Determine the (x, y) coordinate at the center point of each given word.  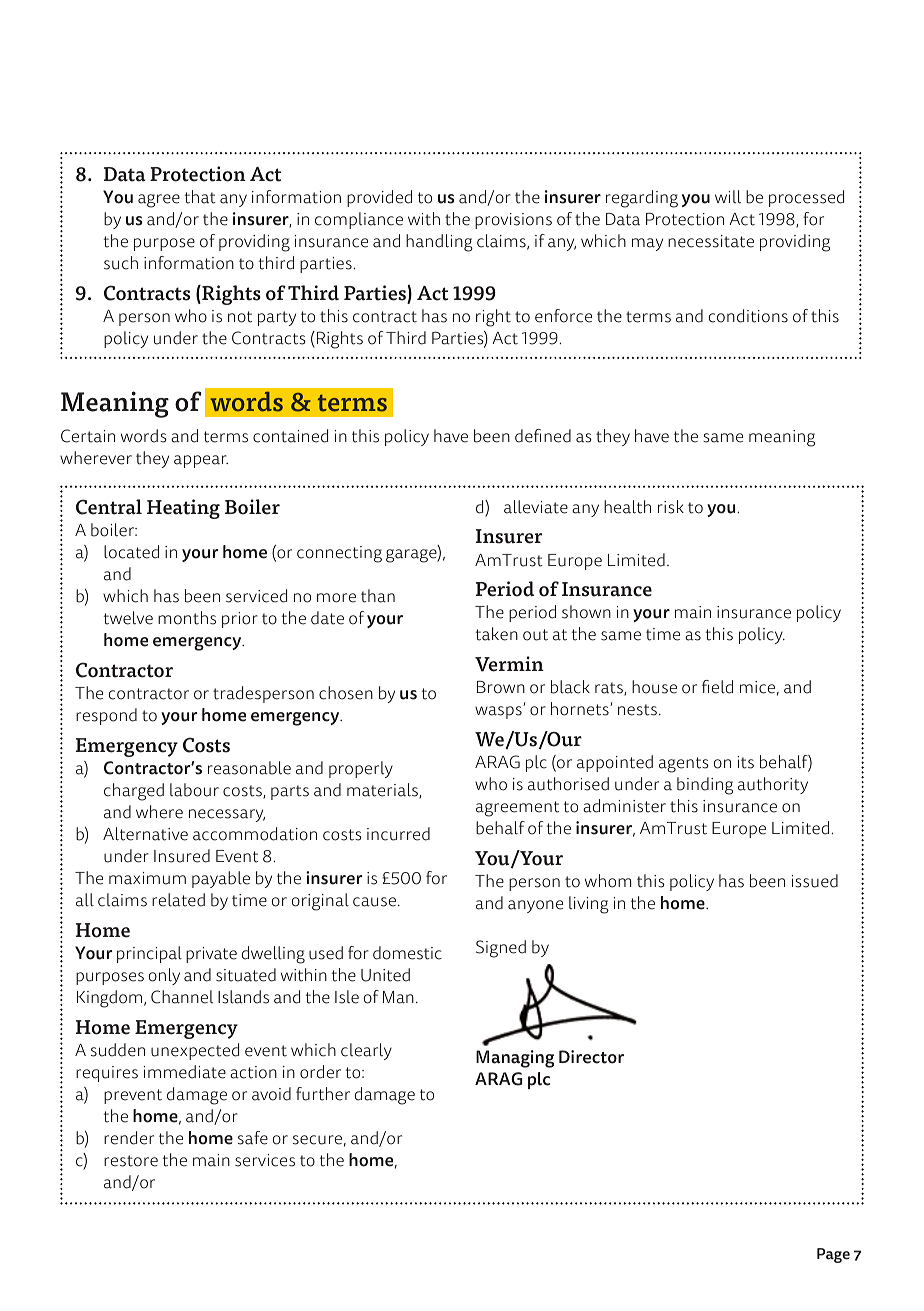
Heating (183, 509)
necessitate (711, 241)
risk (671, 507)
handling (439, 243)
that (200, 197)
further (323, 1094)
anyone (535, 906)
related (178, 900)
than (378, 596)
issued (815, 881)
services (265, 1160)
